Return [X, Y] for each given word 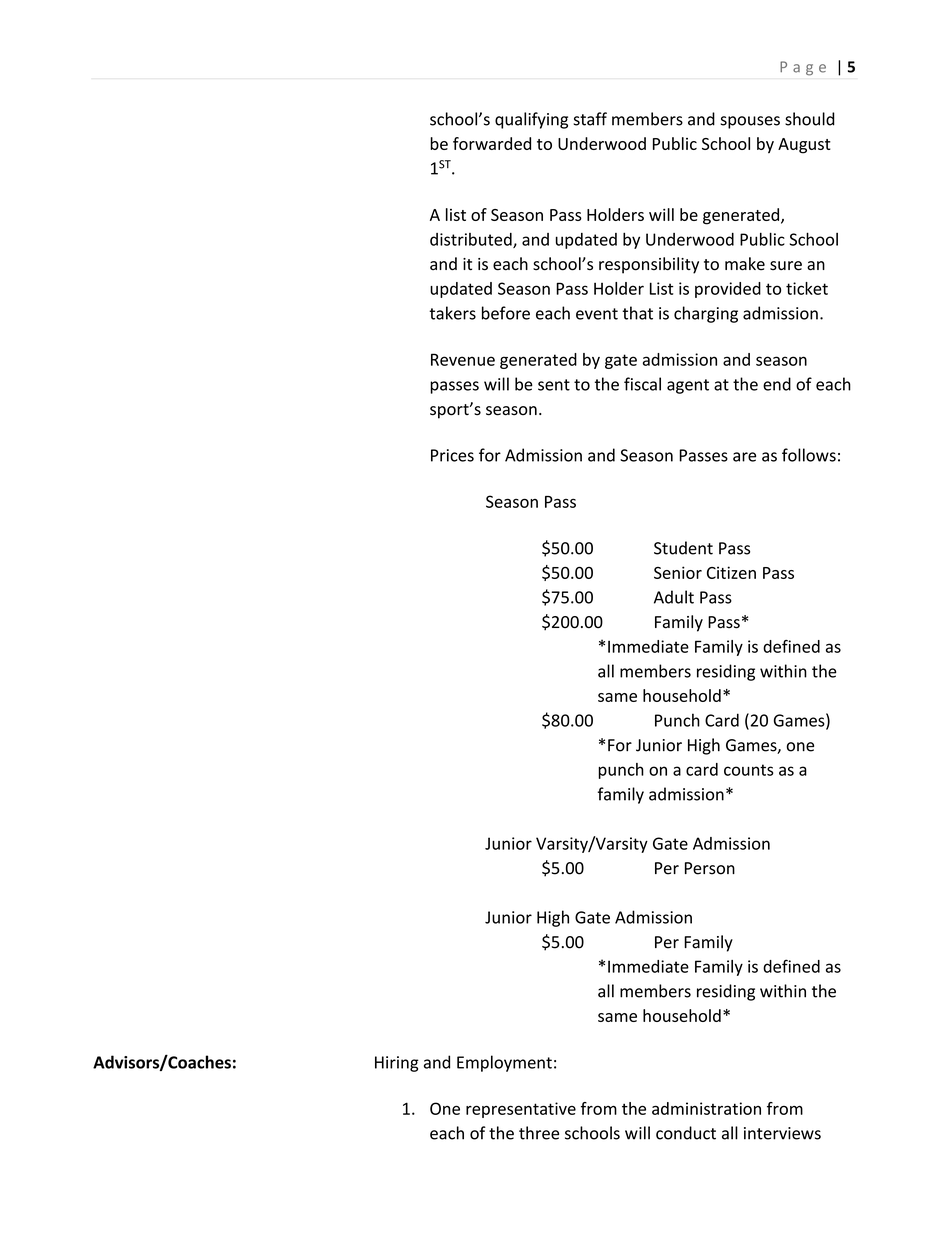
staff [590, 119]
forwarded [492, 143]
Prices [452, 455]
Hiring [397, 1064]
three [539, 1133]
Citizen [731, 572]
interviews [782, 1133]
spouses [750, 122]
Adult [674, 597]
